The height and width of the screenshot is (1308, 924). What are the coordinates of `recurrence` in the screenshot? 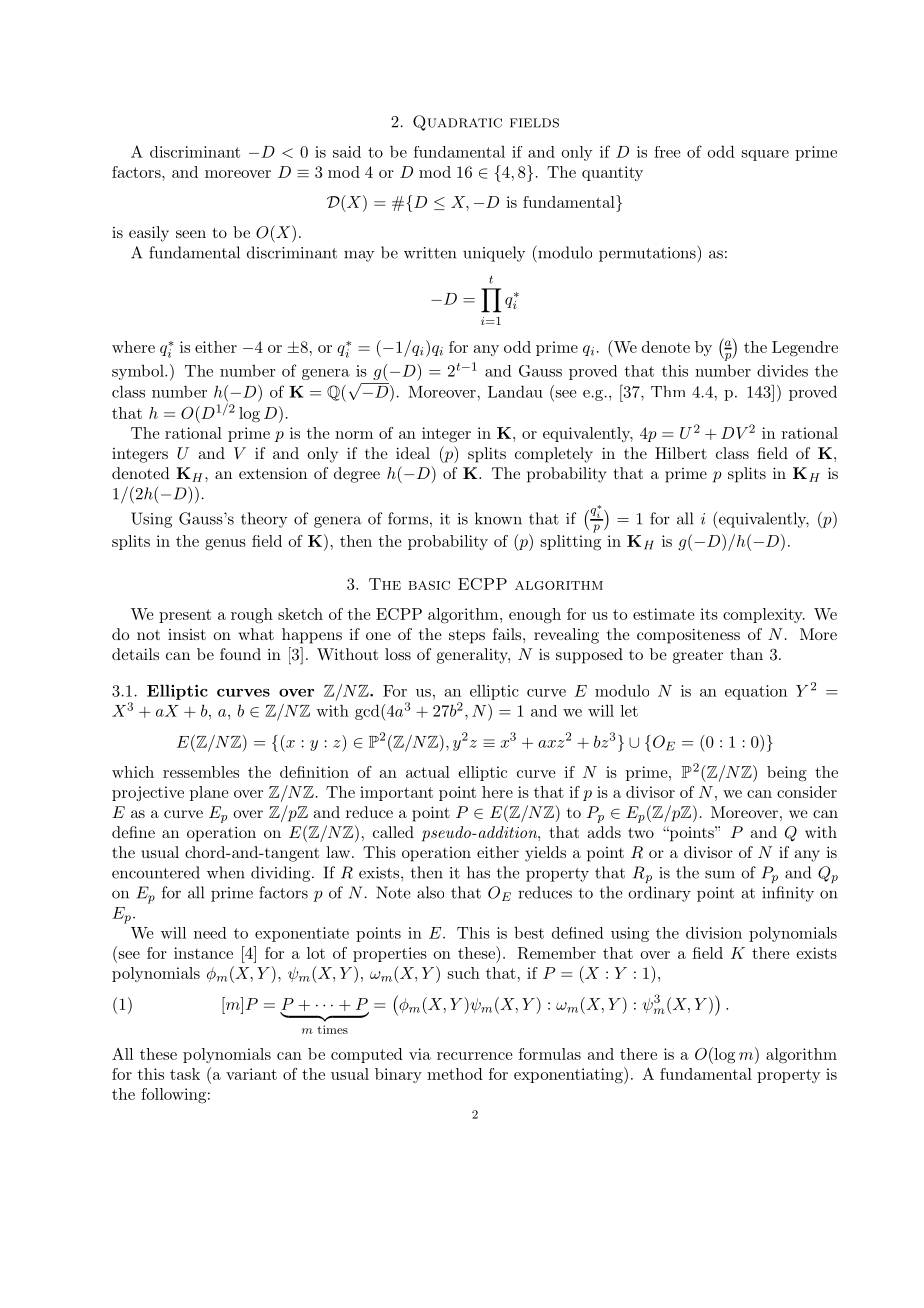 It's located at (475, 1056).
